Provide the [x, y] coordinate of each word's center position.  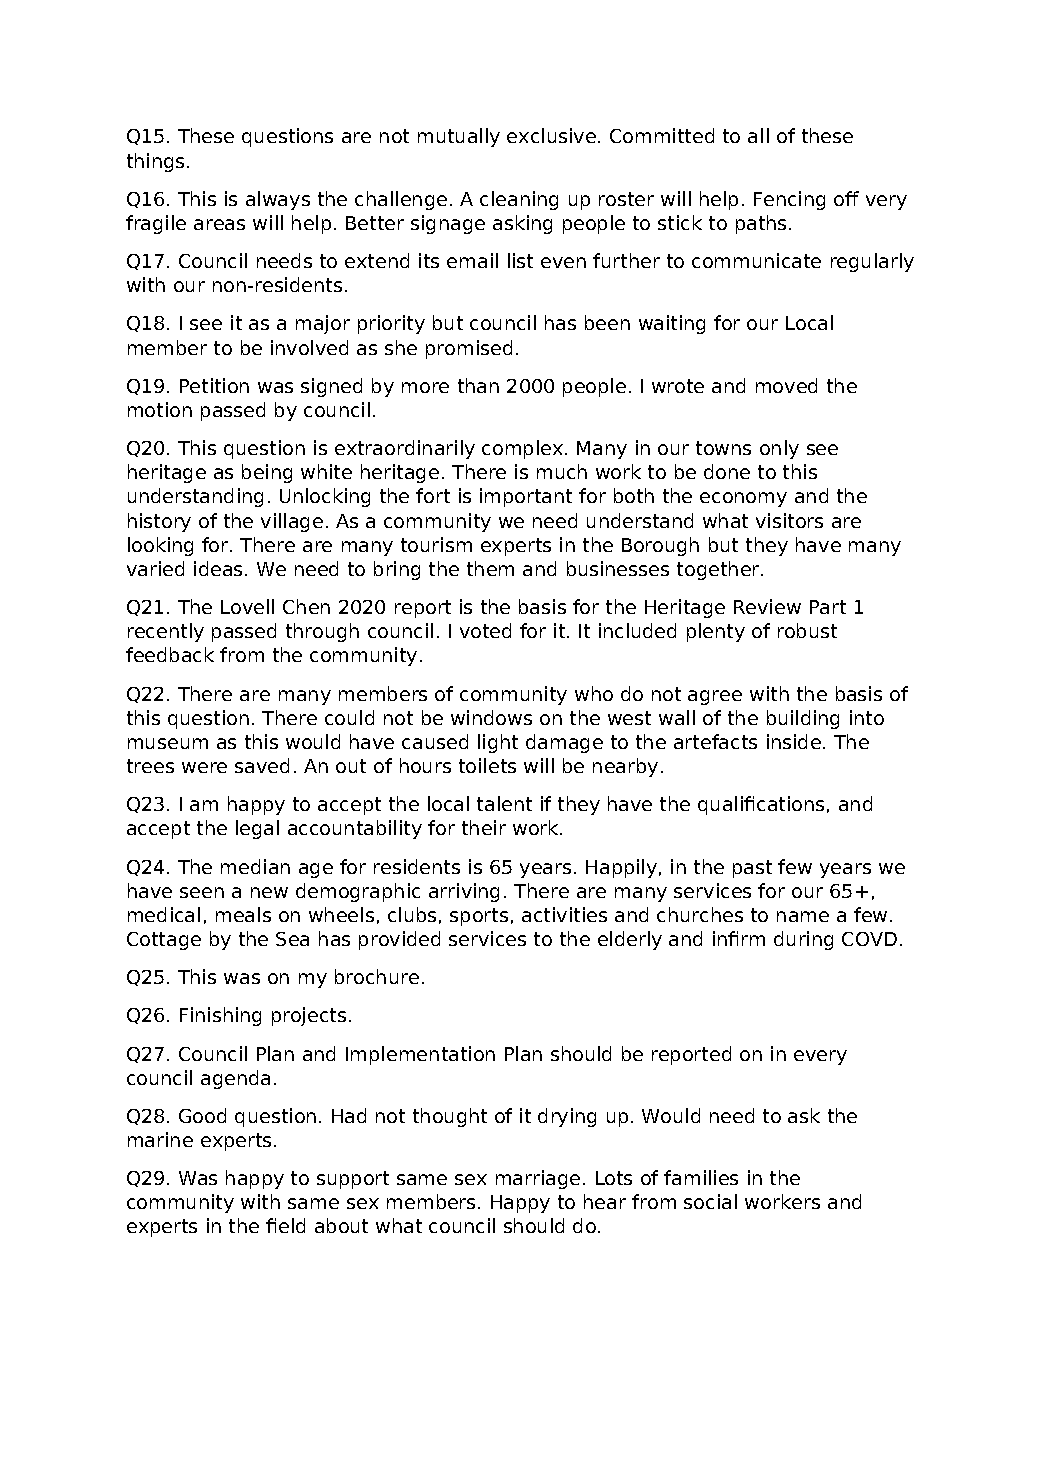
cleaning [519, 200]
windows [491, 717]
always [278, 200]
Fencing [789, 200]
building [803, 719]
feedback [170, 654]
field [285, 1225]
